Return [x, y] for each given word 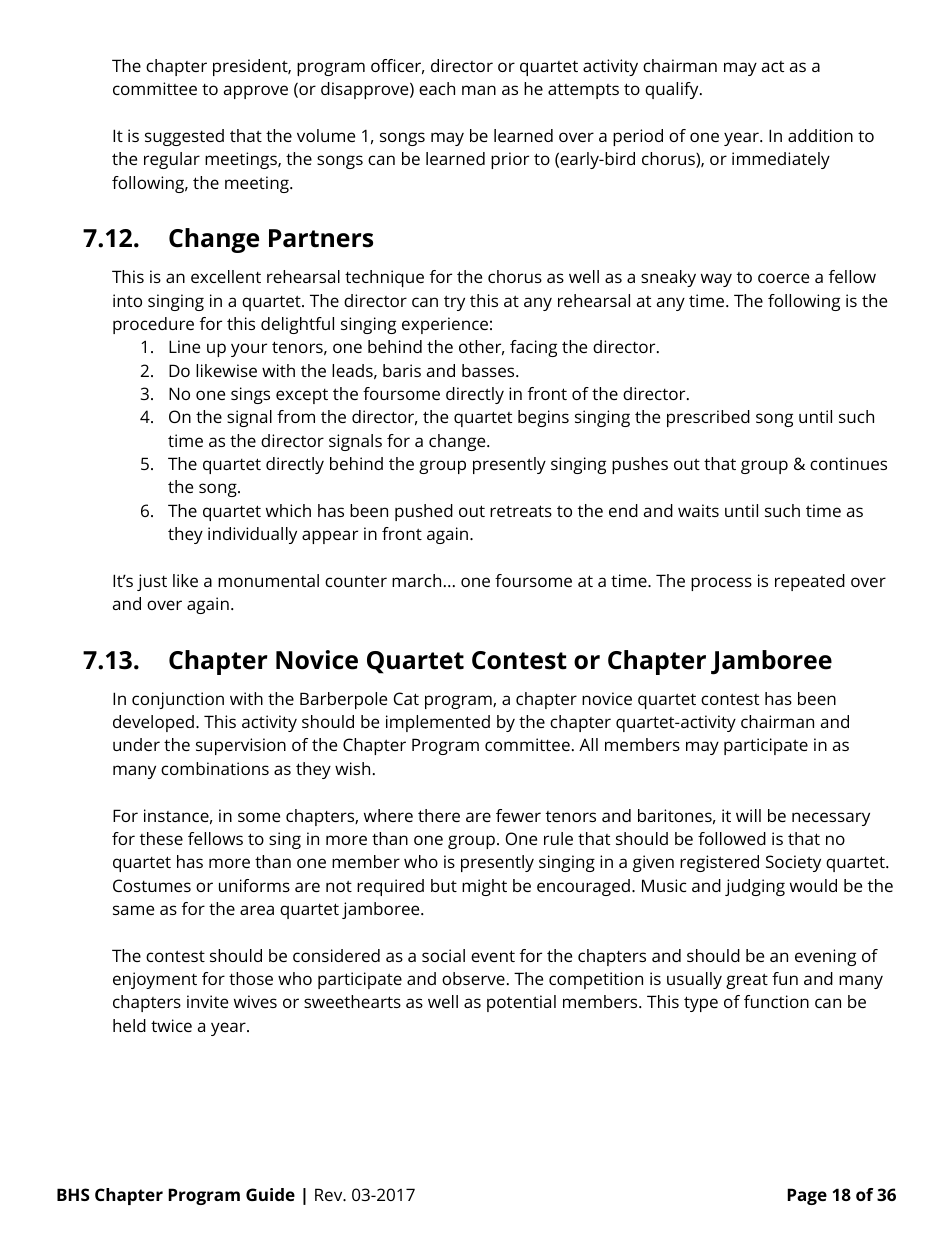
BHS [73, 1194]
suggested [184, 137]
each [437, 88]
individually [252, 535]
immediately [781, 160]
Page [807, 1196]
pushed [424, 512]
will [748, 815]
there [439, 815]
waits [698, 510]
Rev [330, 1194]
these [161, 838]
